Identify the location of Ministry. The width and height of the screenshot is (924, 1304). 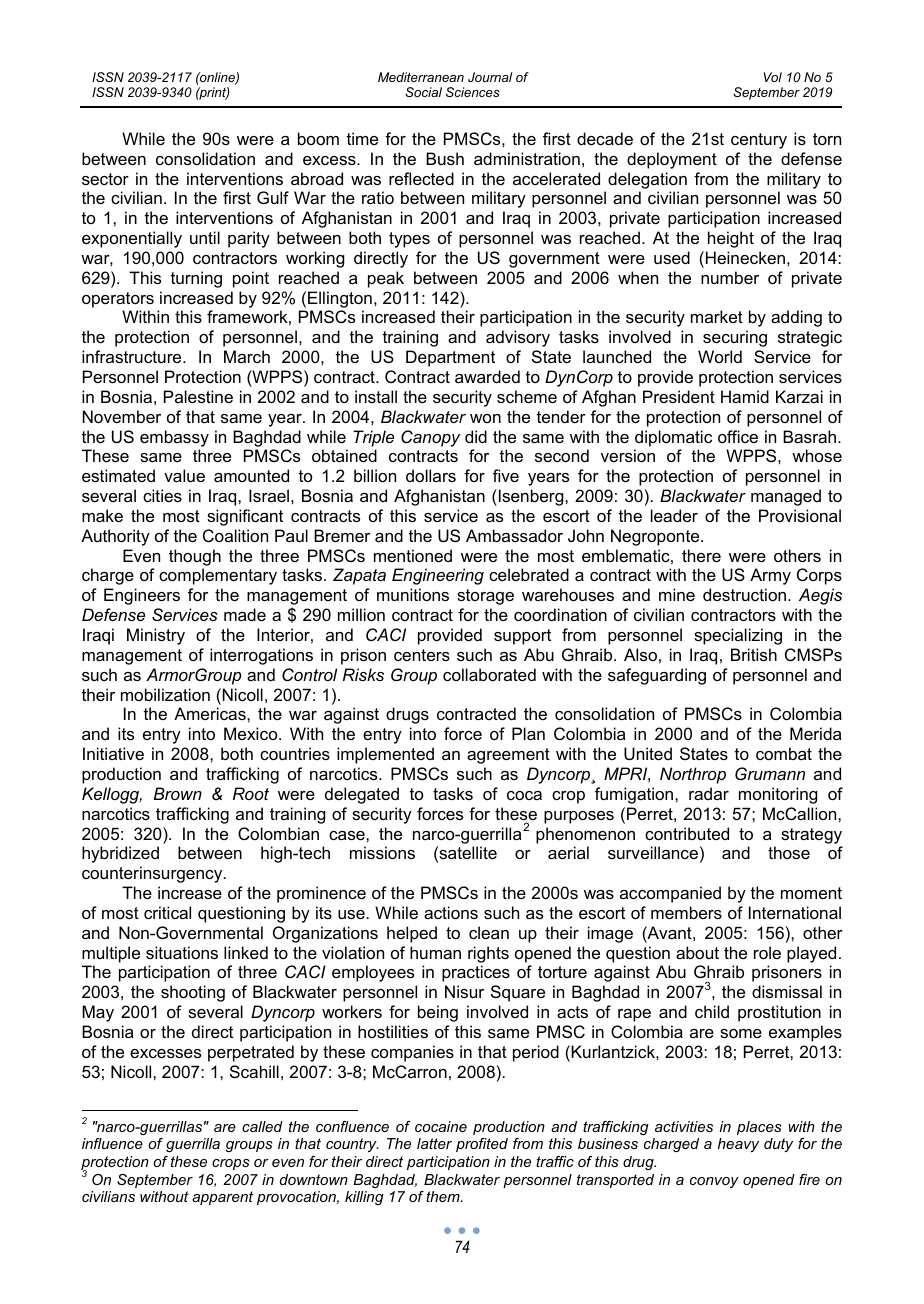
(156, 636).
